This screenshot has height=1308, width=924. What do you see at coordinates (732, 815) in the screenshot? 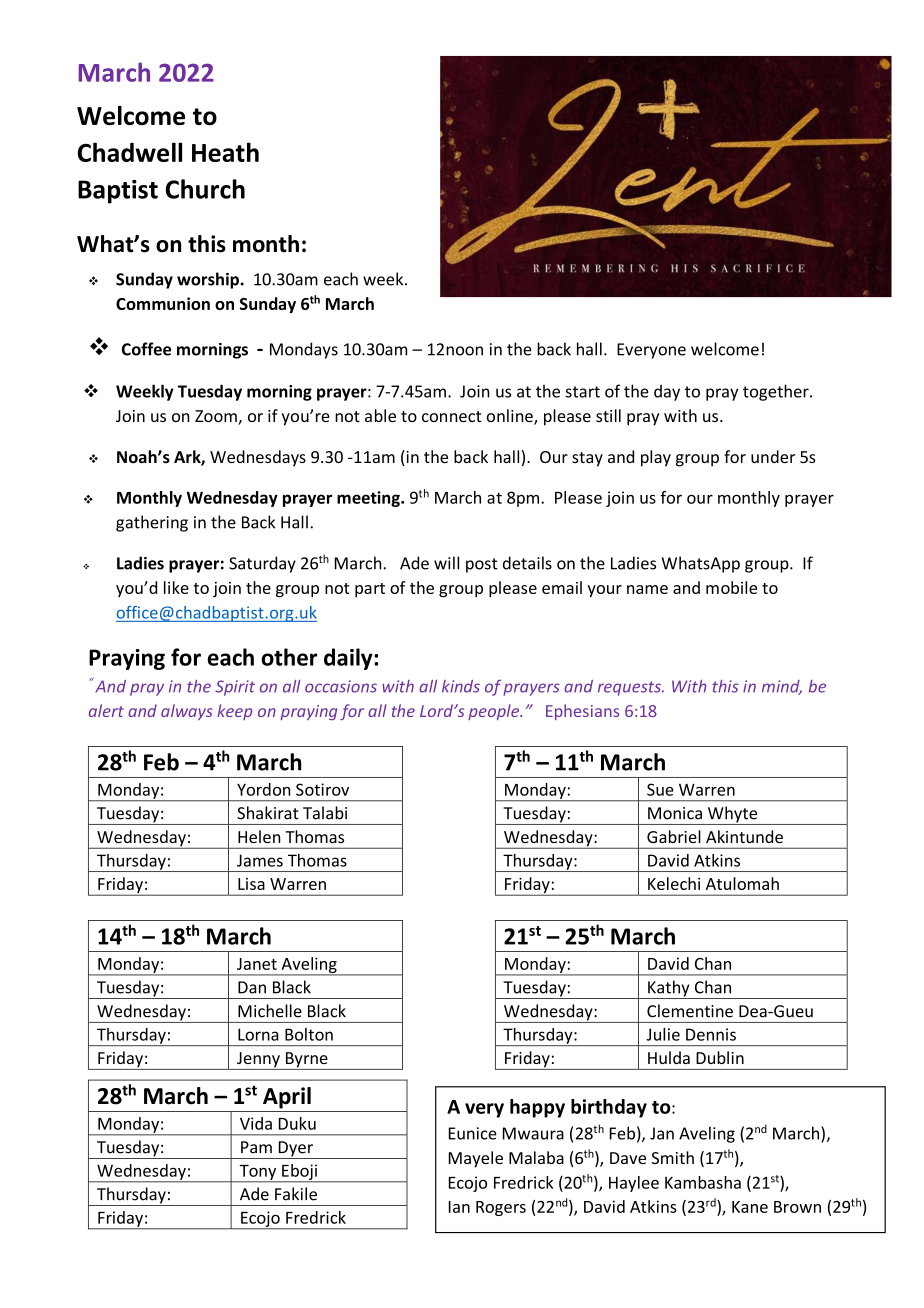
I see `Whyte` at bounding box center [732, 815].
